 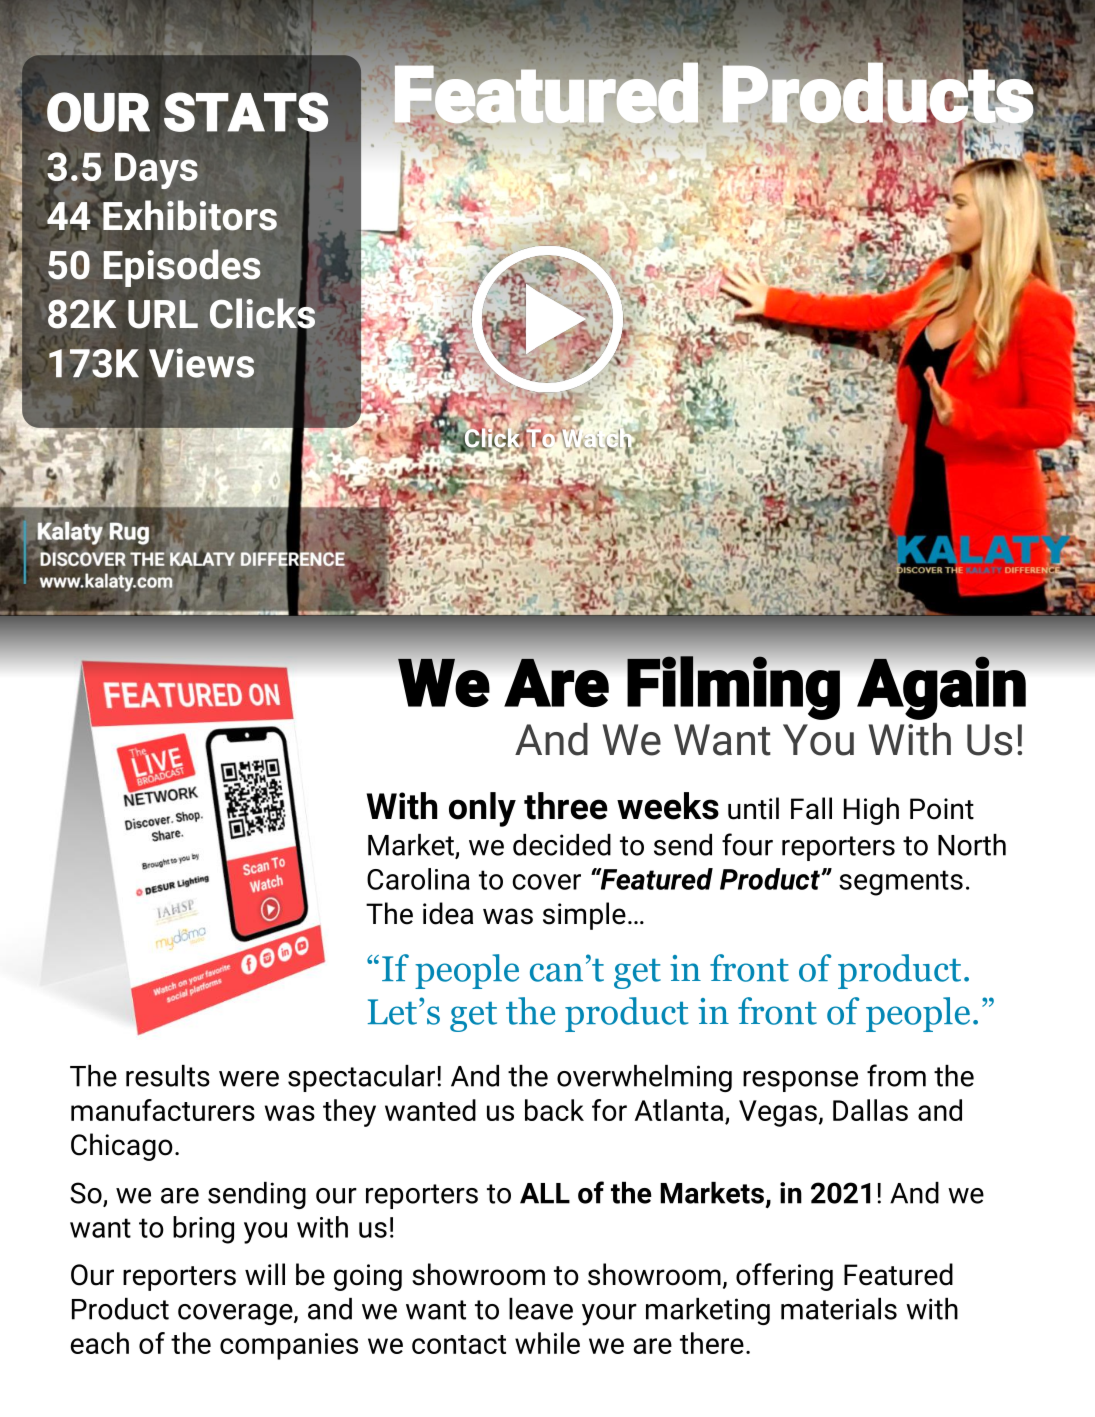 What do you see at coordinates (189, 214) in the screenshot?
I see `Exhibitors` at bounding box center [189, 214].
